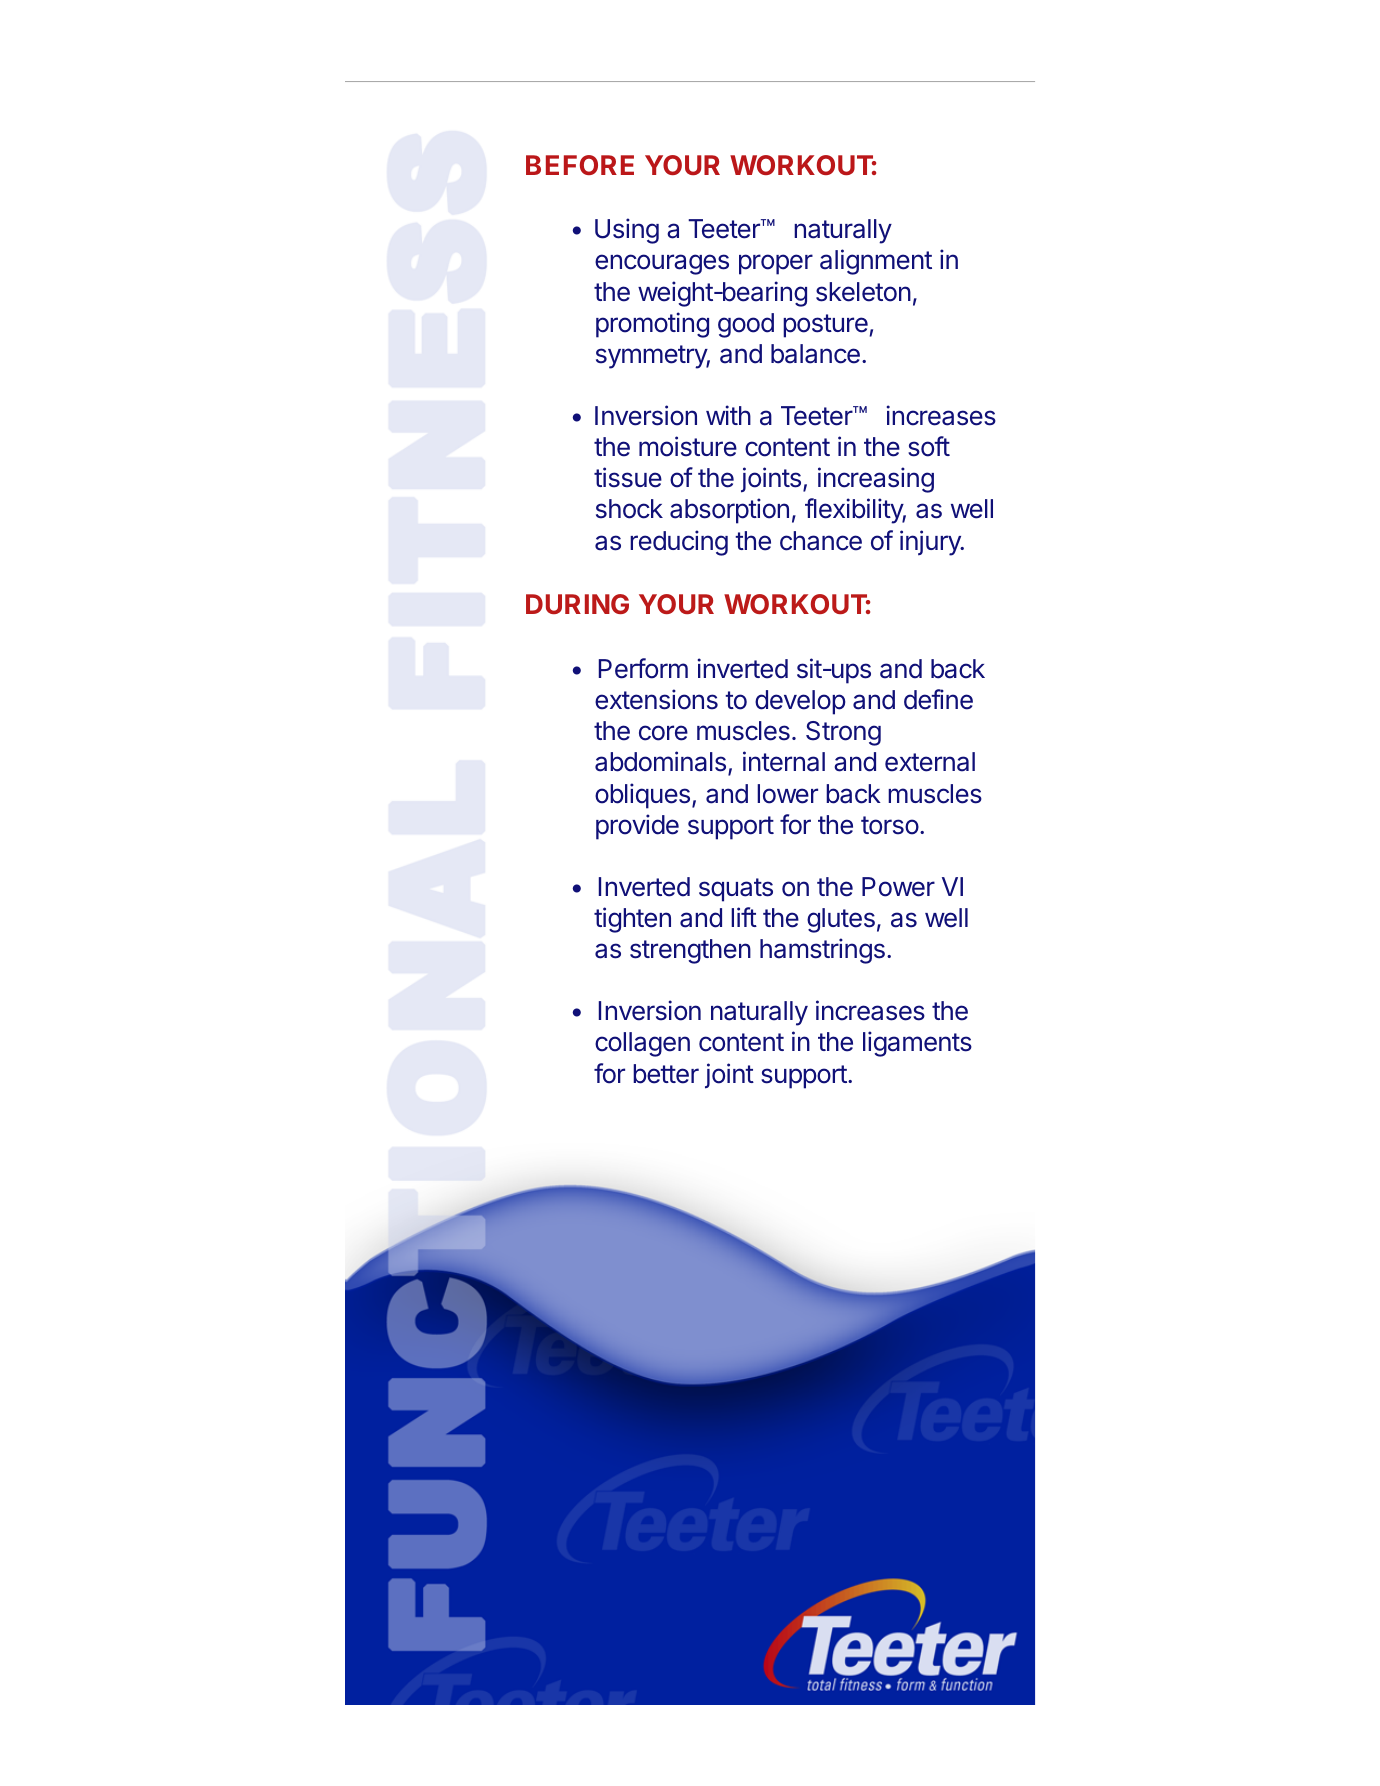 This screenshot has height=1786, width=1380. Describe the element at coordinates (938, 699) in the screenshot. I see `define` at that location.
